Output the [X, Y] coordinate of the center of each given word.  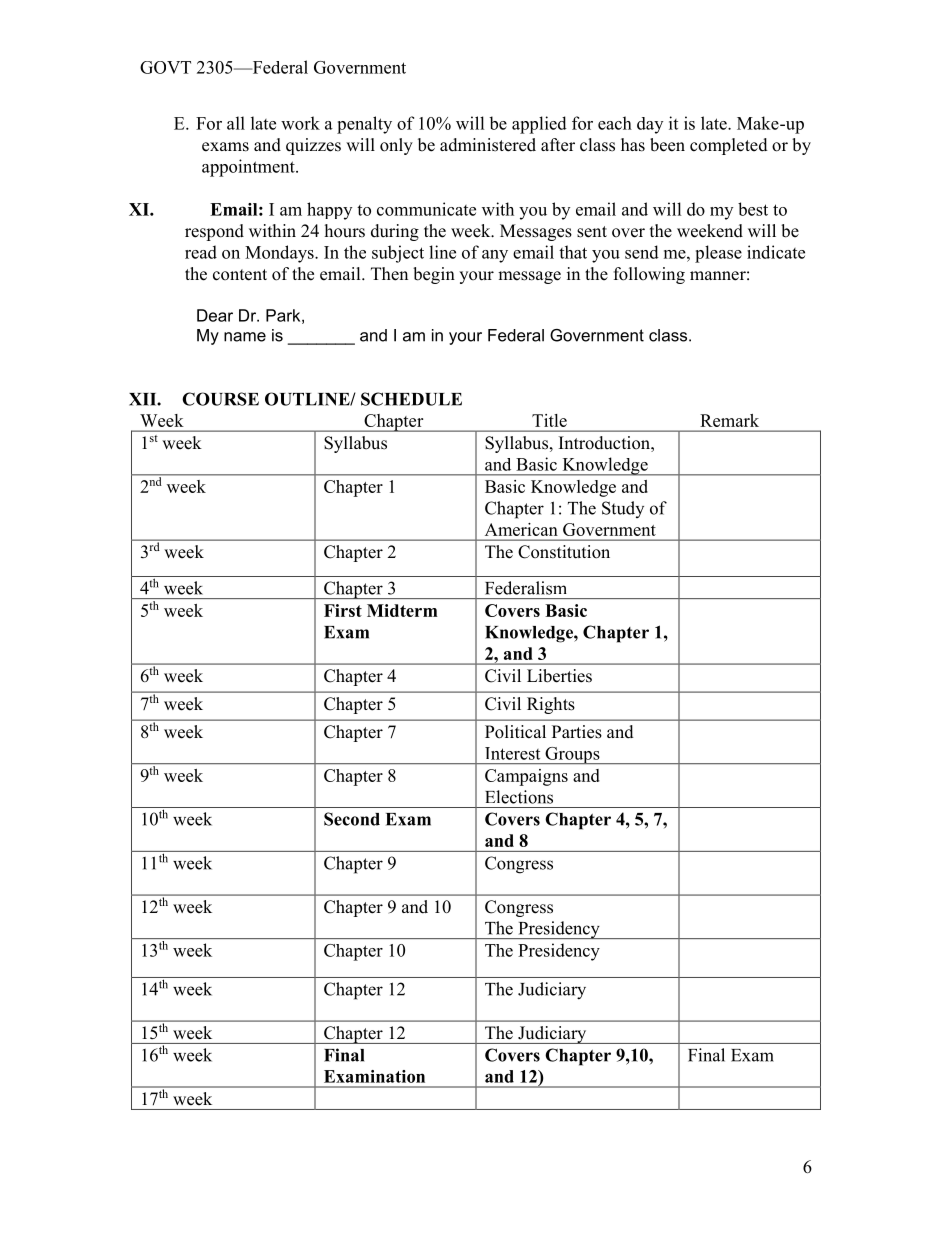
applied [539, 125]
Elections [519, 797]
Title [549, 420]
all [236, 123]
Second [352, 819]
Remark [729, 420]
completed [729, 146]
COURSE [220, 399]
